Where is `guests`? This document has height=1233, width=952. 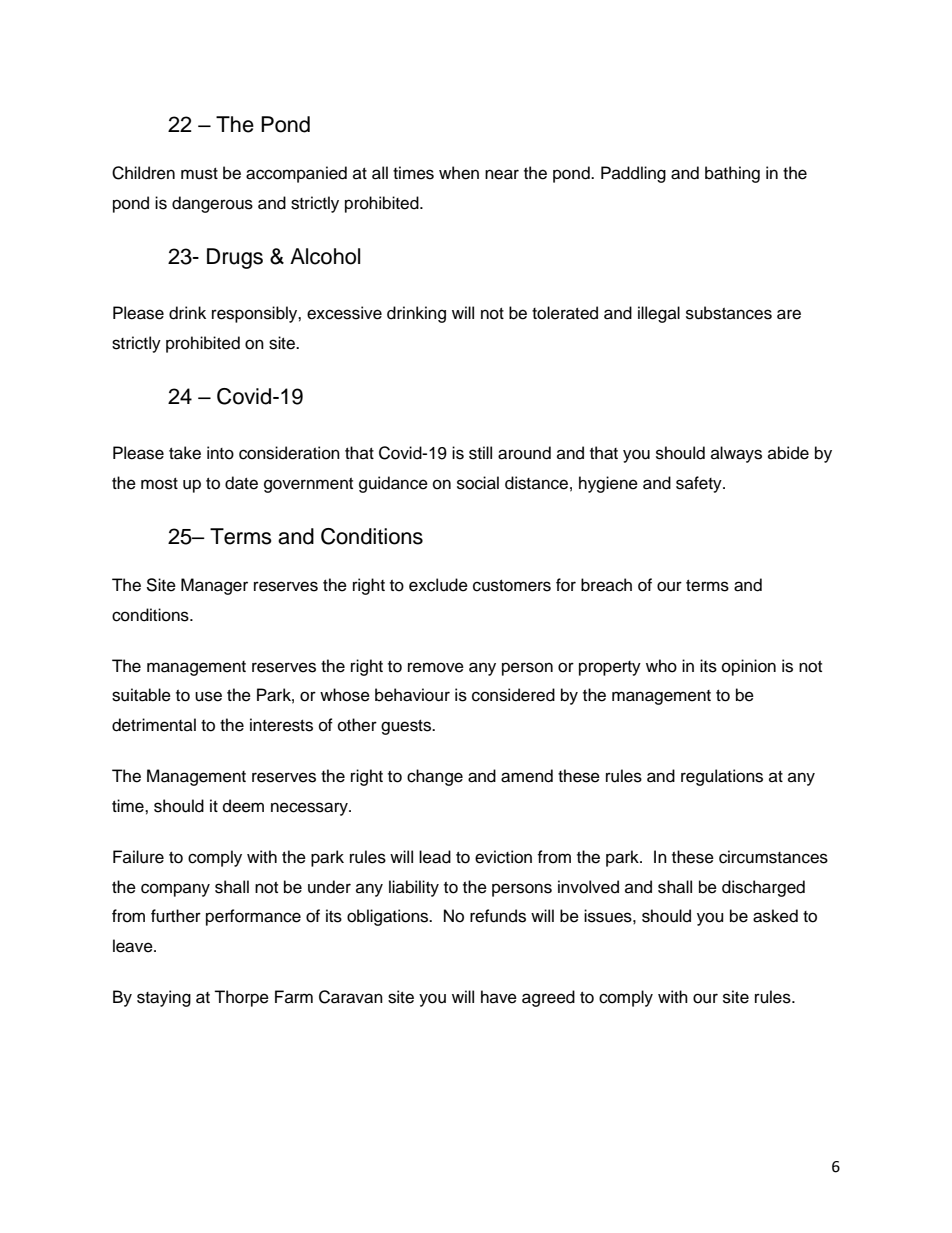
guests is located at coordinates (407, 727).
